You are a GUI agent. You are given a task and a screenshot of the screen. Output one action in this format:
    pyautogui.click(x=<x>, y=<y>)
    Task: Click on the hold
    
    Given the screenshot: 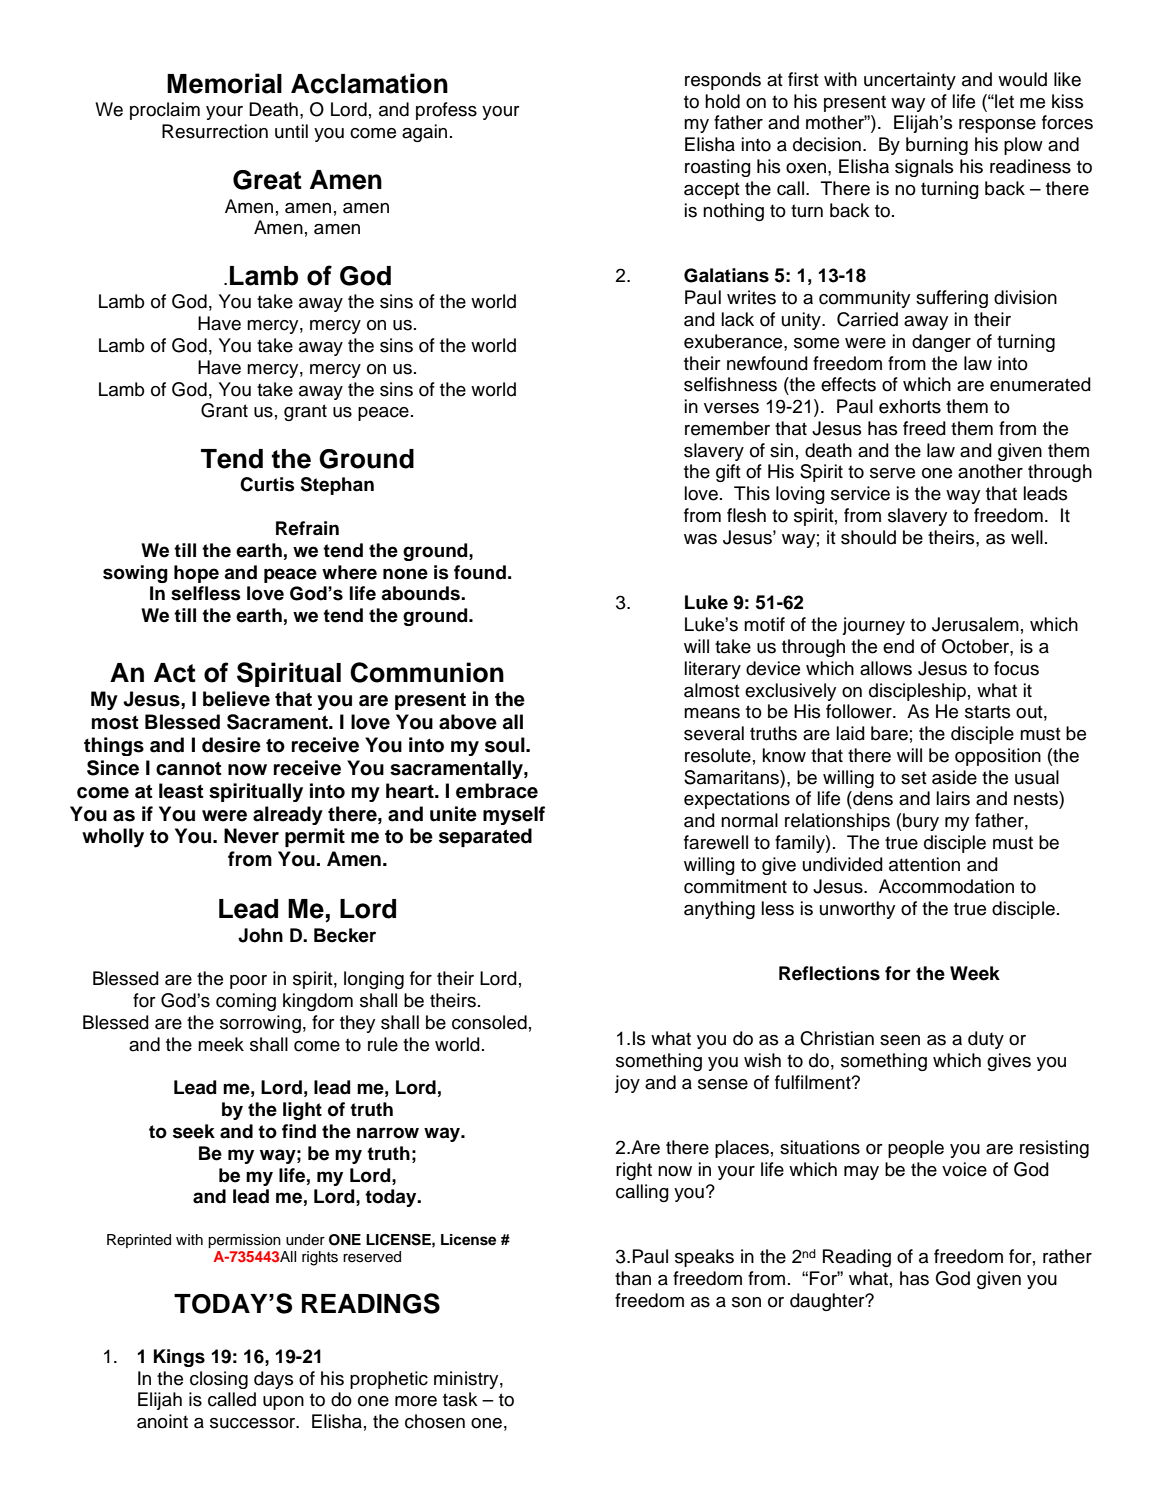 What is the action you would take?
    pyautogui.click(x=722, y=101)
